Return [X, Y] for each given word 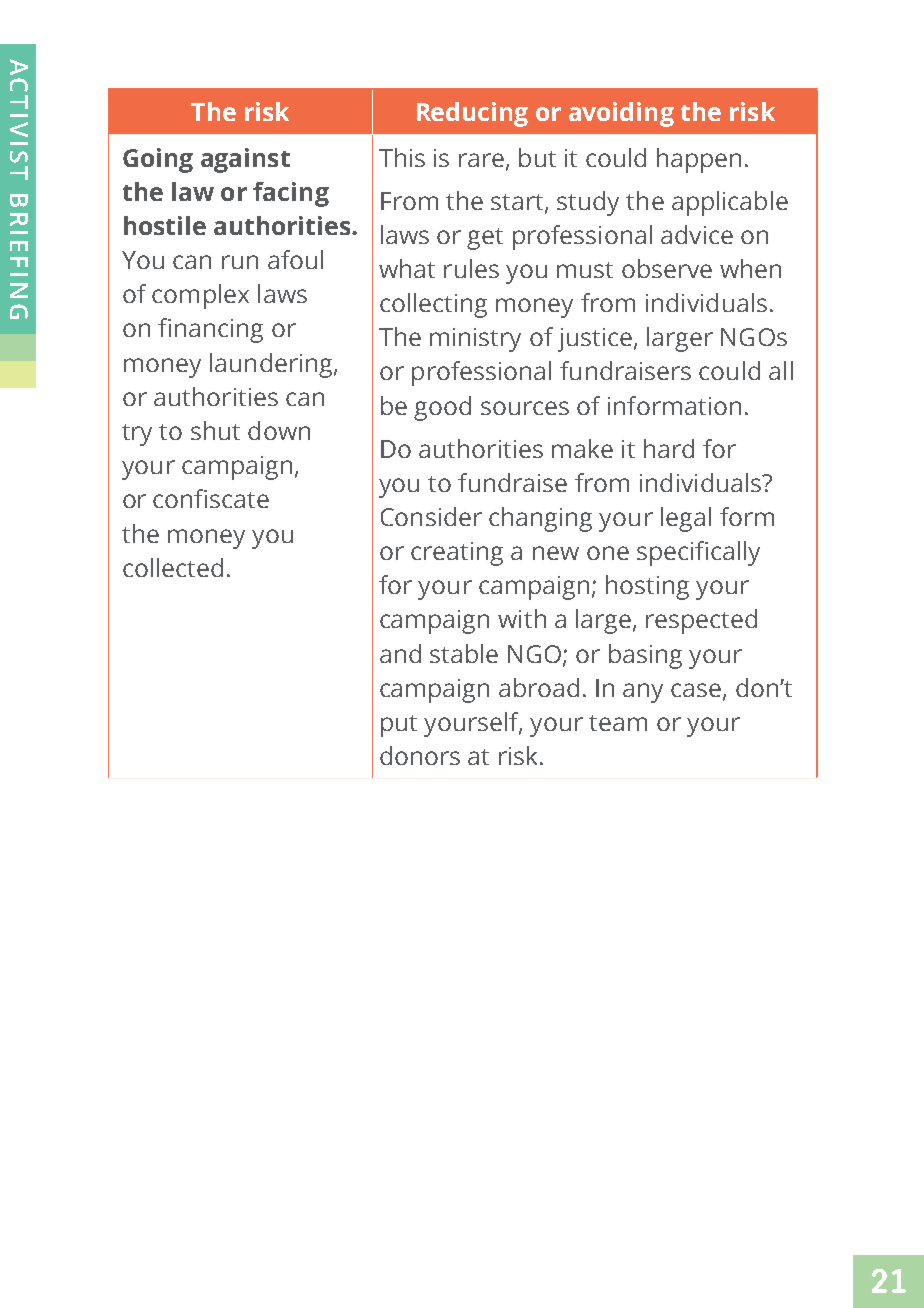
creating [457, 554]
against [245, 160]
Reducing [472, 114]
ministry [475, 340]
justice [595, 340]
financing [210, 330]
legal [686, 519]
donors [420, 755]
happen [699, 160]
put [399, 726]
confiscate [211, 498]
